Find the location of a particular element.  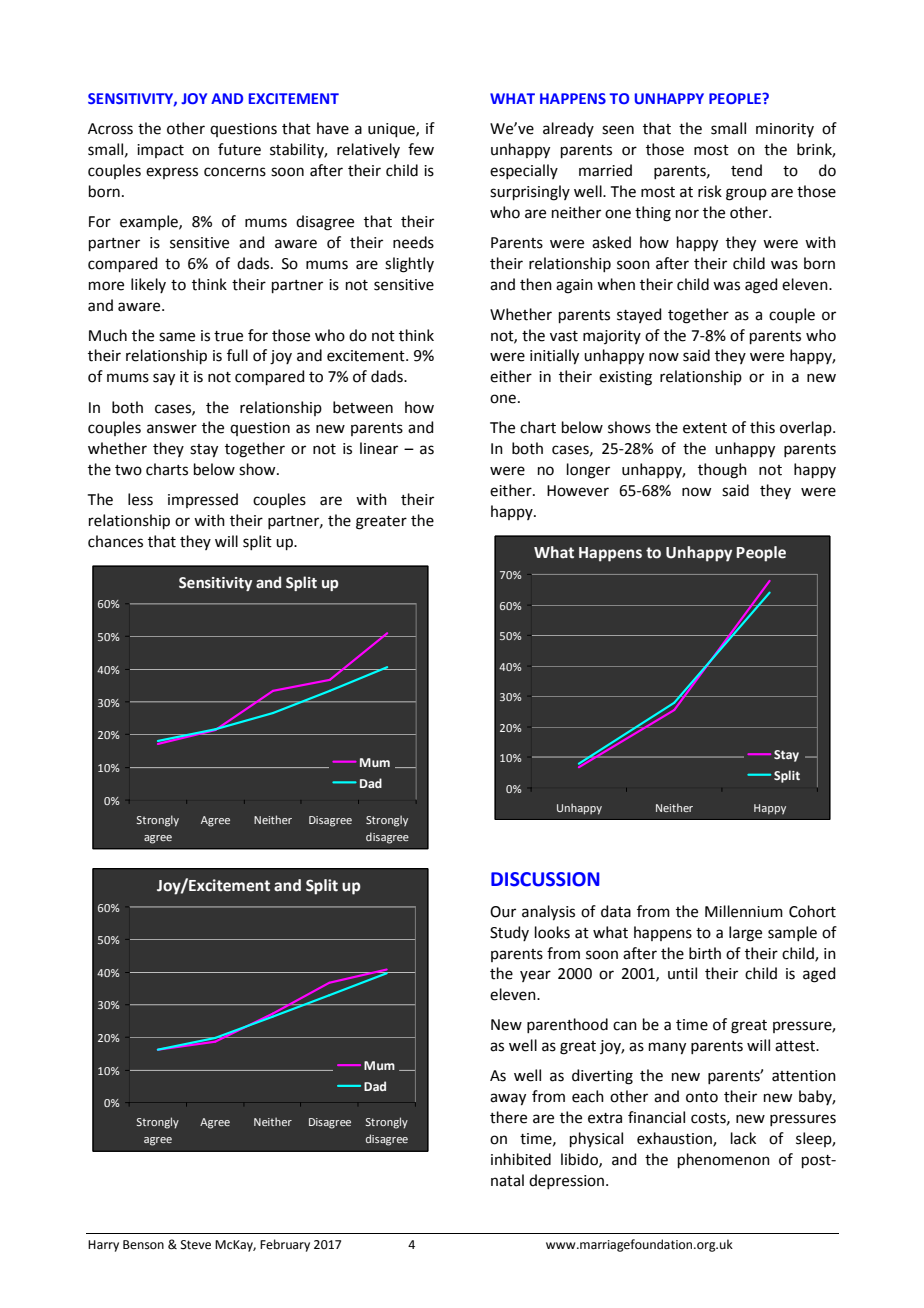

Steve is located at coordinates (196, 1245).
